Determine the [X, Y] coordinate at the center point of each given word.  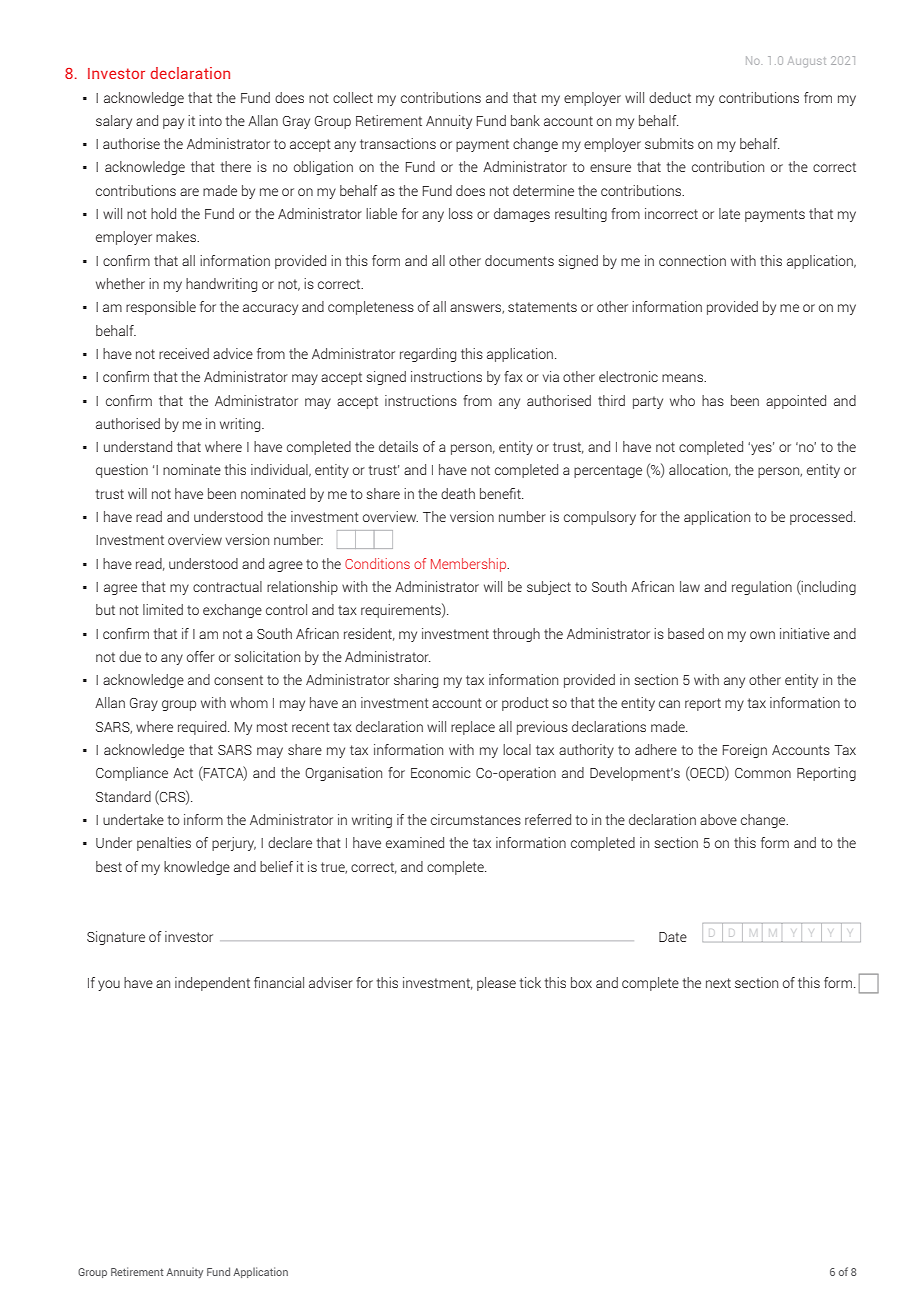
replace [473, 728]
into [210, 120]
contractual [227, 586]
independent [212, 984]
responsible [161, 308]
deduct [670, 97]
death [458, 493]
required [203, 728]
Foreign [745, 751]
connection [692, 260]
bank [525, 120]
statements [542, 307]
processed [822, 518]
